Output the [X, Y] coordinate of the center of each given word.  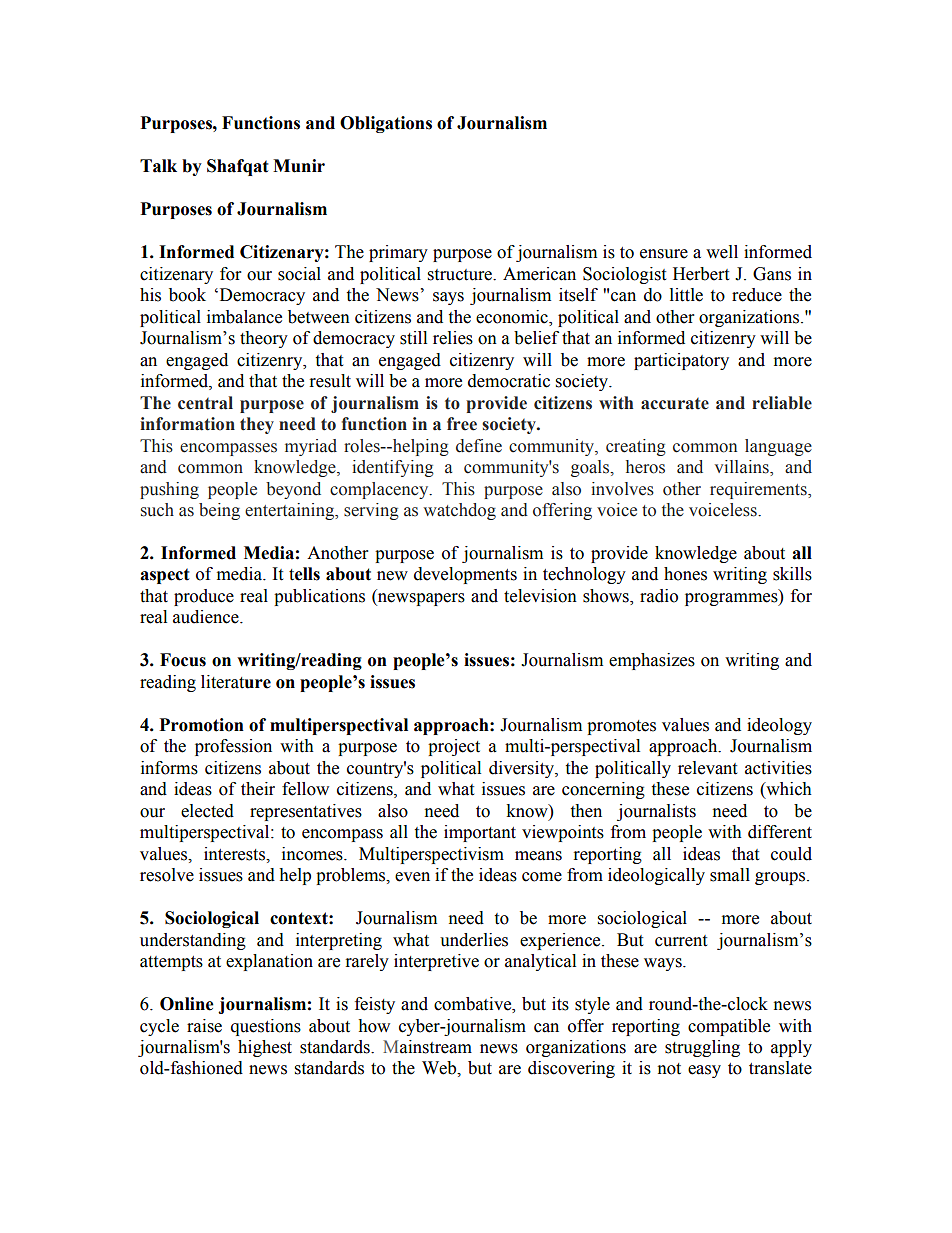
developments [465, 575]
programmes [732, 599]
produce [204, 597]
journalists [656, 812]
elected [207, 811]
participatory [681, 361]
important [480, 833]
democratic [509, 381]
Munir [299, 166]
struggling [702, 1048]
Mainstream [427, 1047]
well [722, 252]
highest [265, 1048]
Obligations [386, 124]
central [205, 403]
